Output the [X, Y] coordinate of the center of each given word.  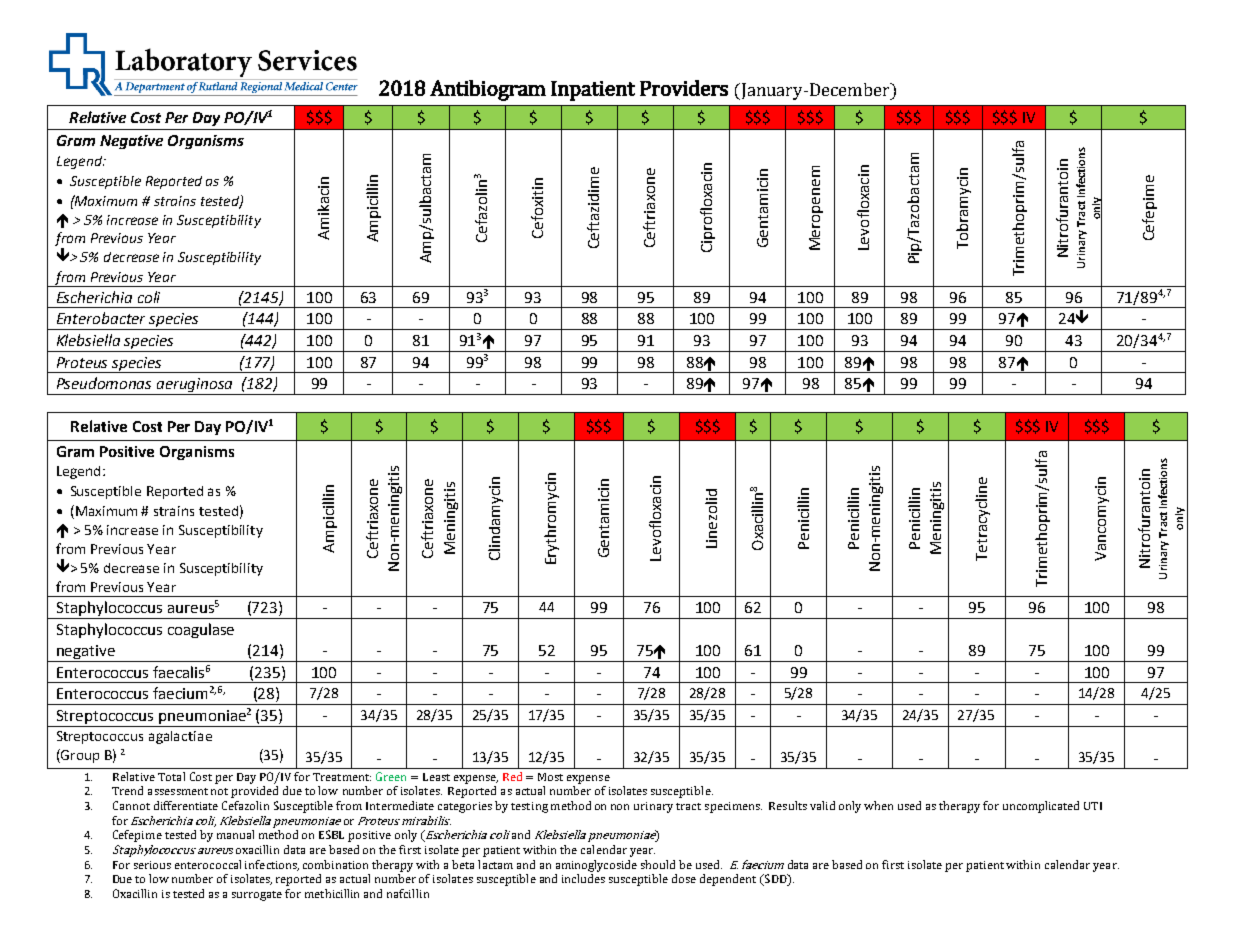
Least [436, 777]
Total [171, 776]
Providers [684, 88]
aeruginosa [195, 386]
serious [152, 865]
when [878, 805]
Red [512, 776]
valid [822, 805]
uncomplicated [1041, 807]
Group [79, 756]
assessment [178, 791]
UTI [1093, 806]
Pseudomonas [104, 383]
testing [529, 807]
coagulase [201, 630]
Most [550, 777]
